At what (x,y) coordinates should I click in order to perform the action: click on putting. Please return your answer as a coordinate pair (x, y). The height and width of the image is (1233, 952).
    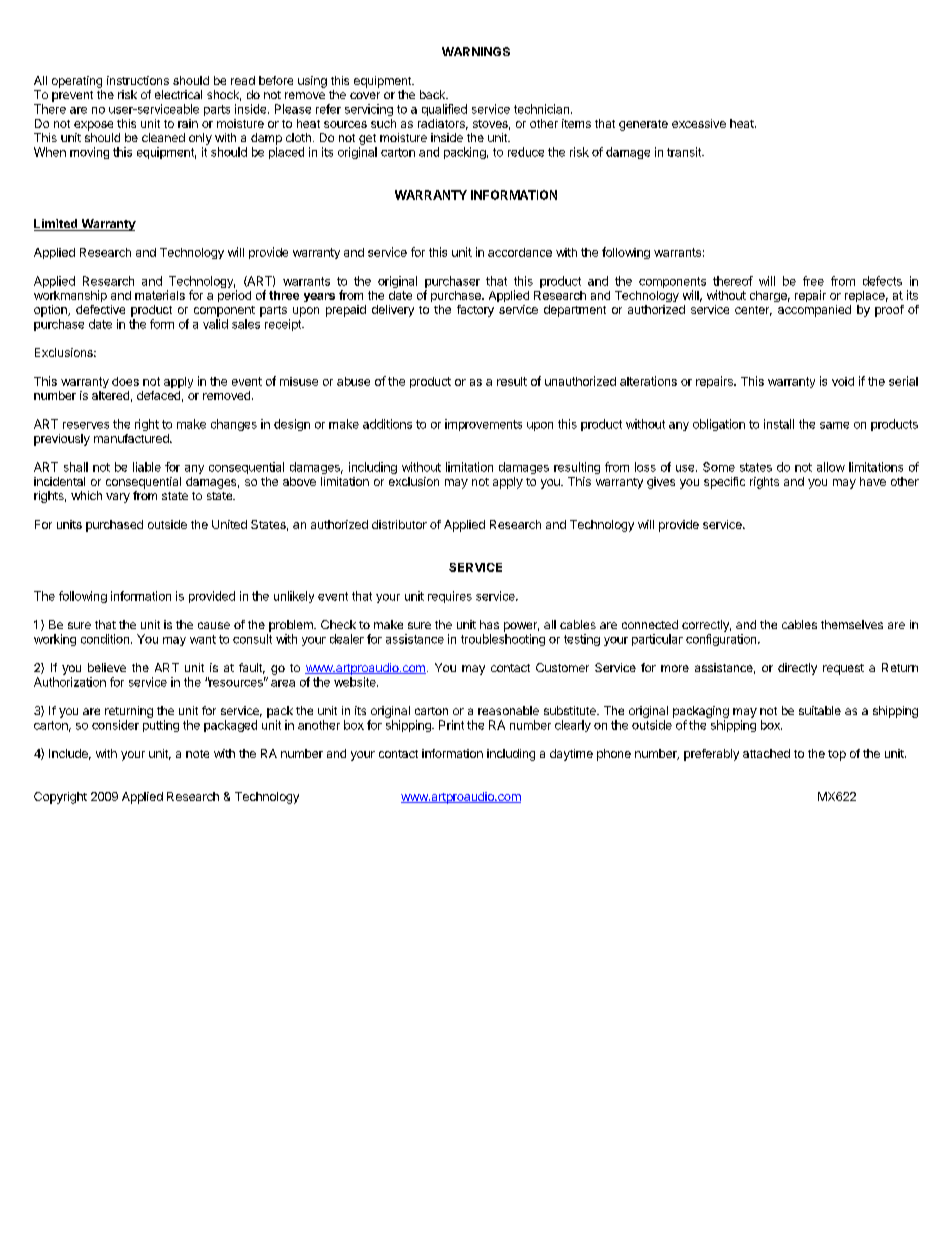
    Looking at the image, I should click on (161, 726).
